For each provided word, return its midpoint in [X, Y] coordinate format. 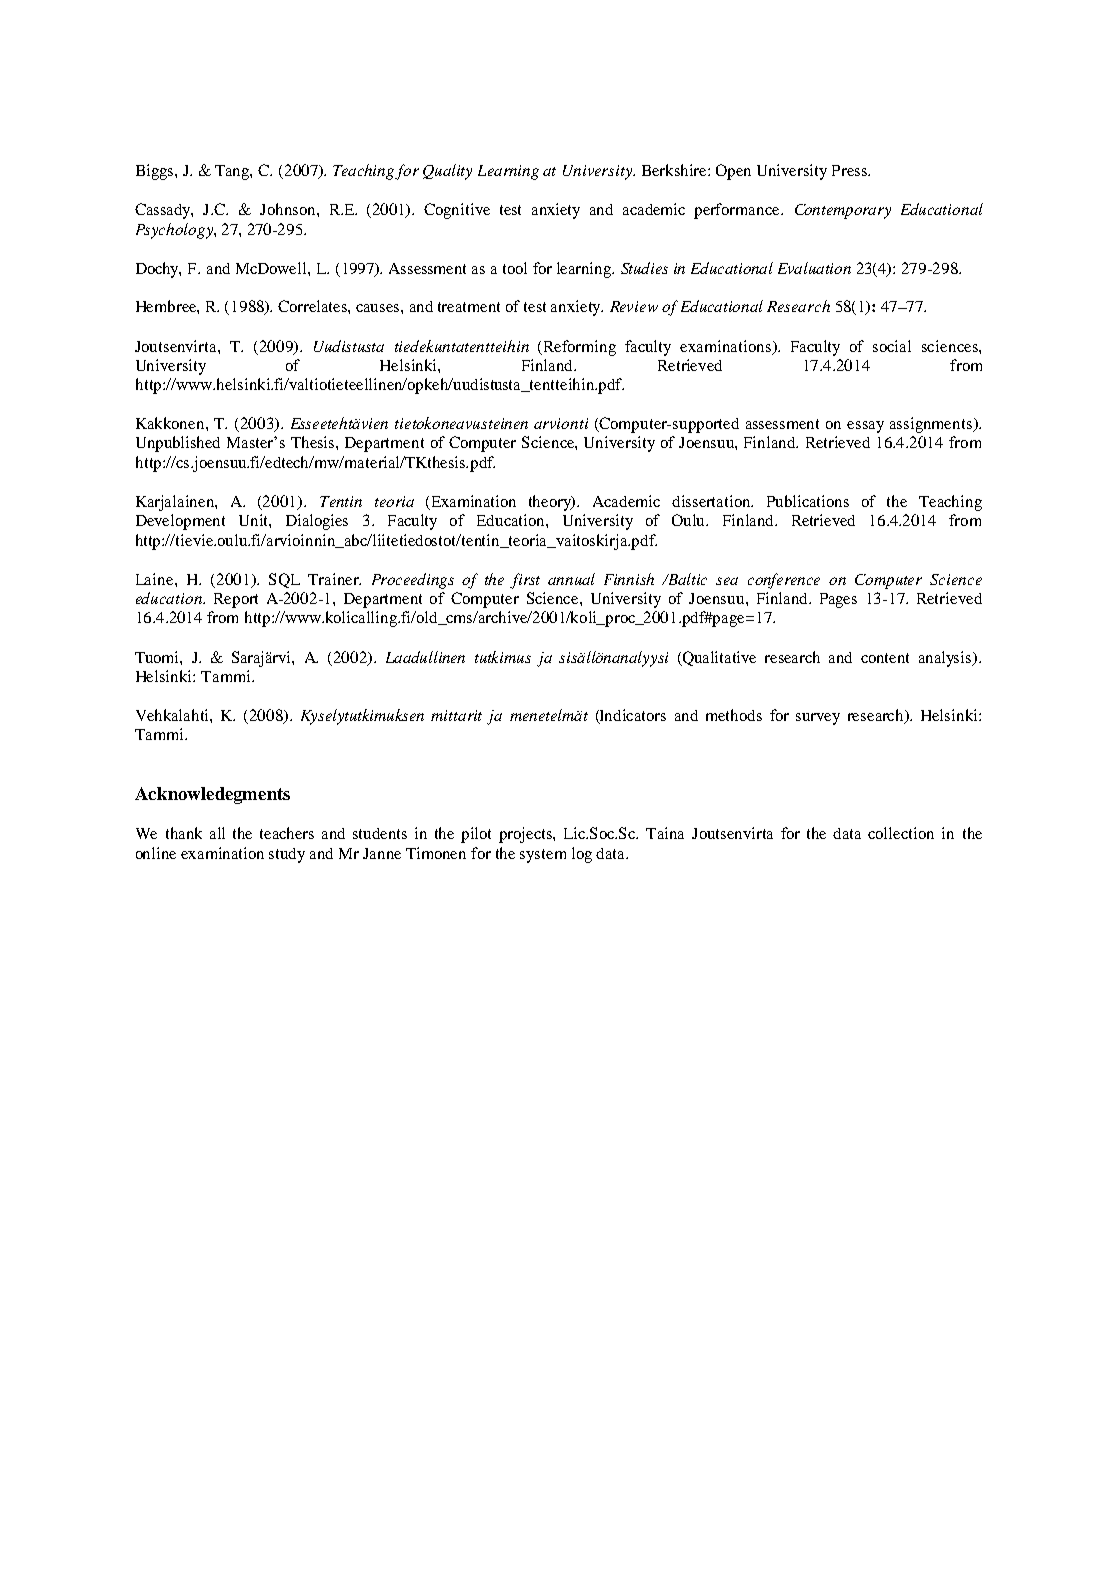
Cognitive [457, 211]
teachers [287, 833]
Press [850, 170]
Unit [255, 521]
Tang [233, 172]
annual [571, 579]
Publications [808, 501]
